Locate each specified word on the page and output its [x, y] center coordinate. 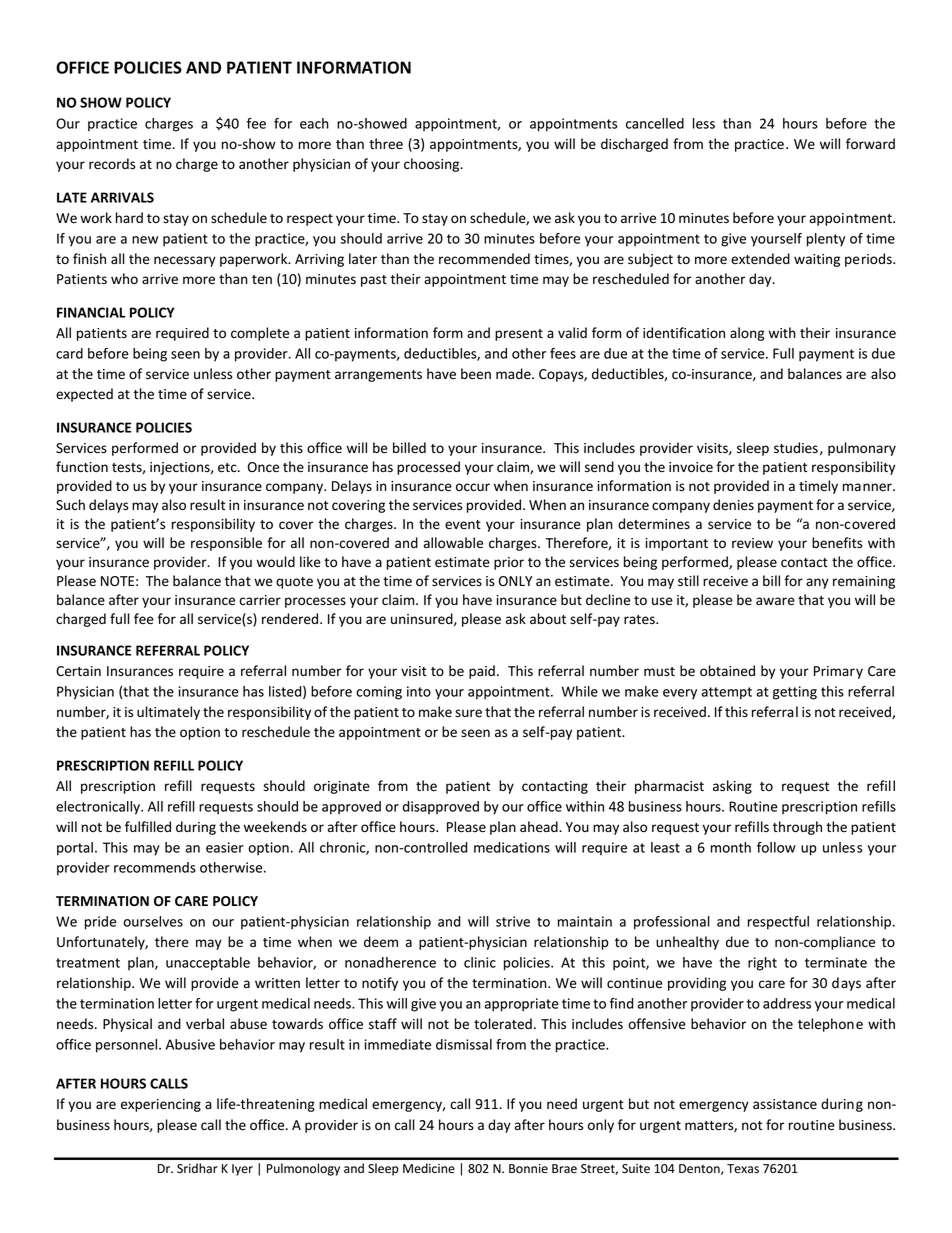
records [112, 164]
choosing [433, 165]
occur [473, 487]
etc [228, 468]
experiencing [161, 1105]
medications [512, 847]
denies [733, 505]
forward [870, 143]
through [797, 828]
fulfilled [148, 827]
